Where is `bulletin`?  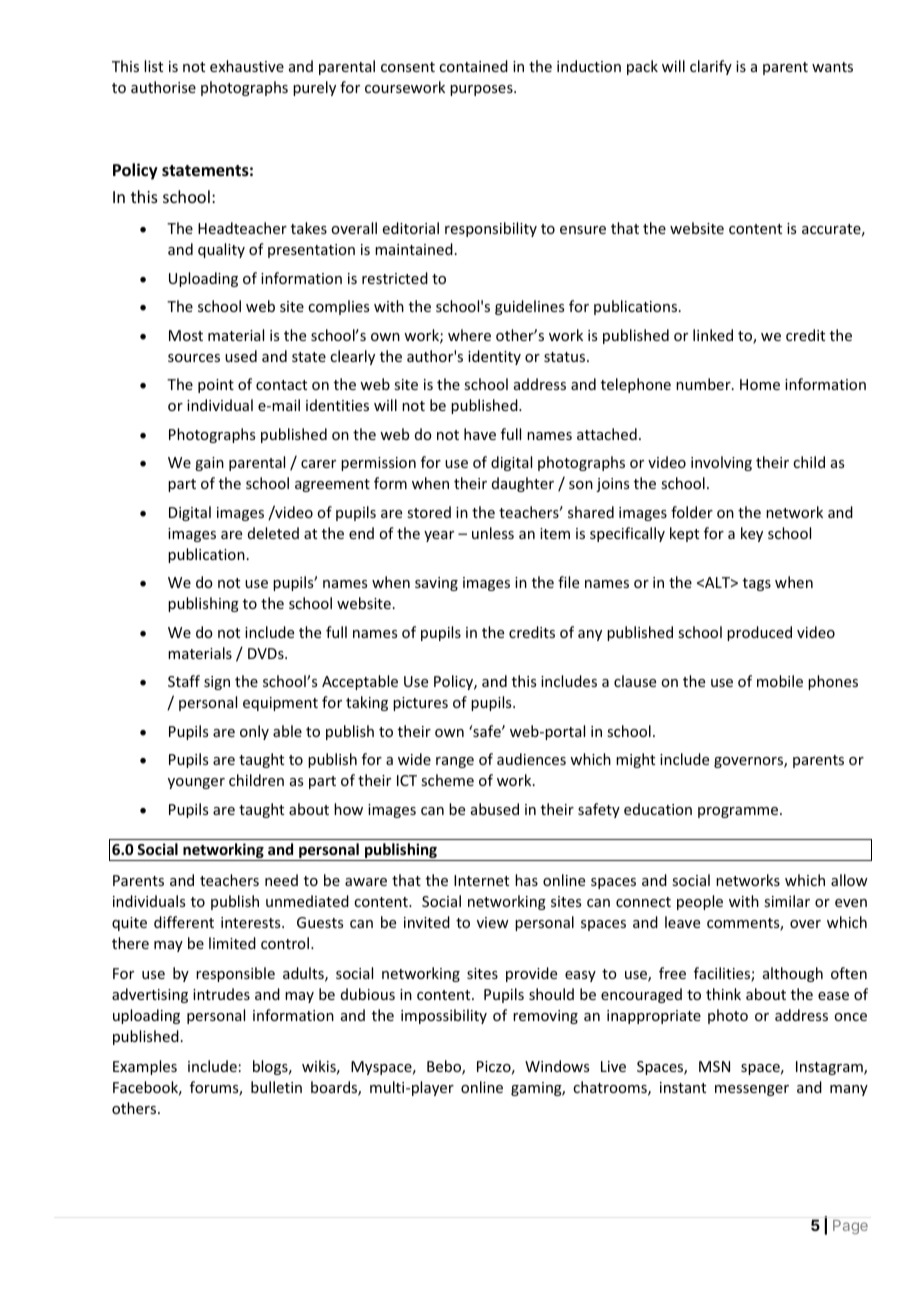
bulletin is located at coordinates (276, 1087).
